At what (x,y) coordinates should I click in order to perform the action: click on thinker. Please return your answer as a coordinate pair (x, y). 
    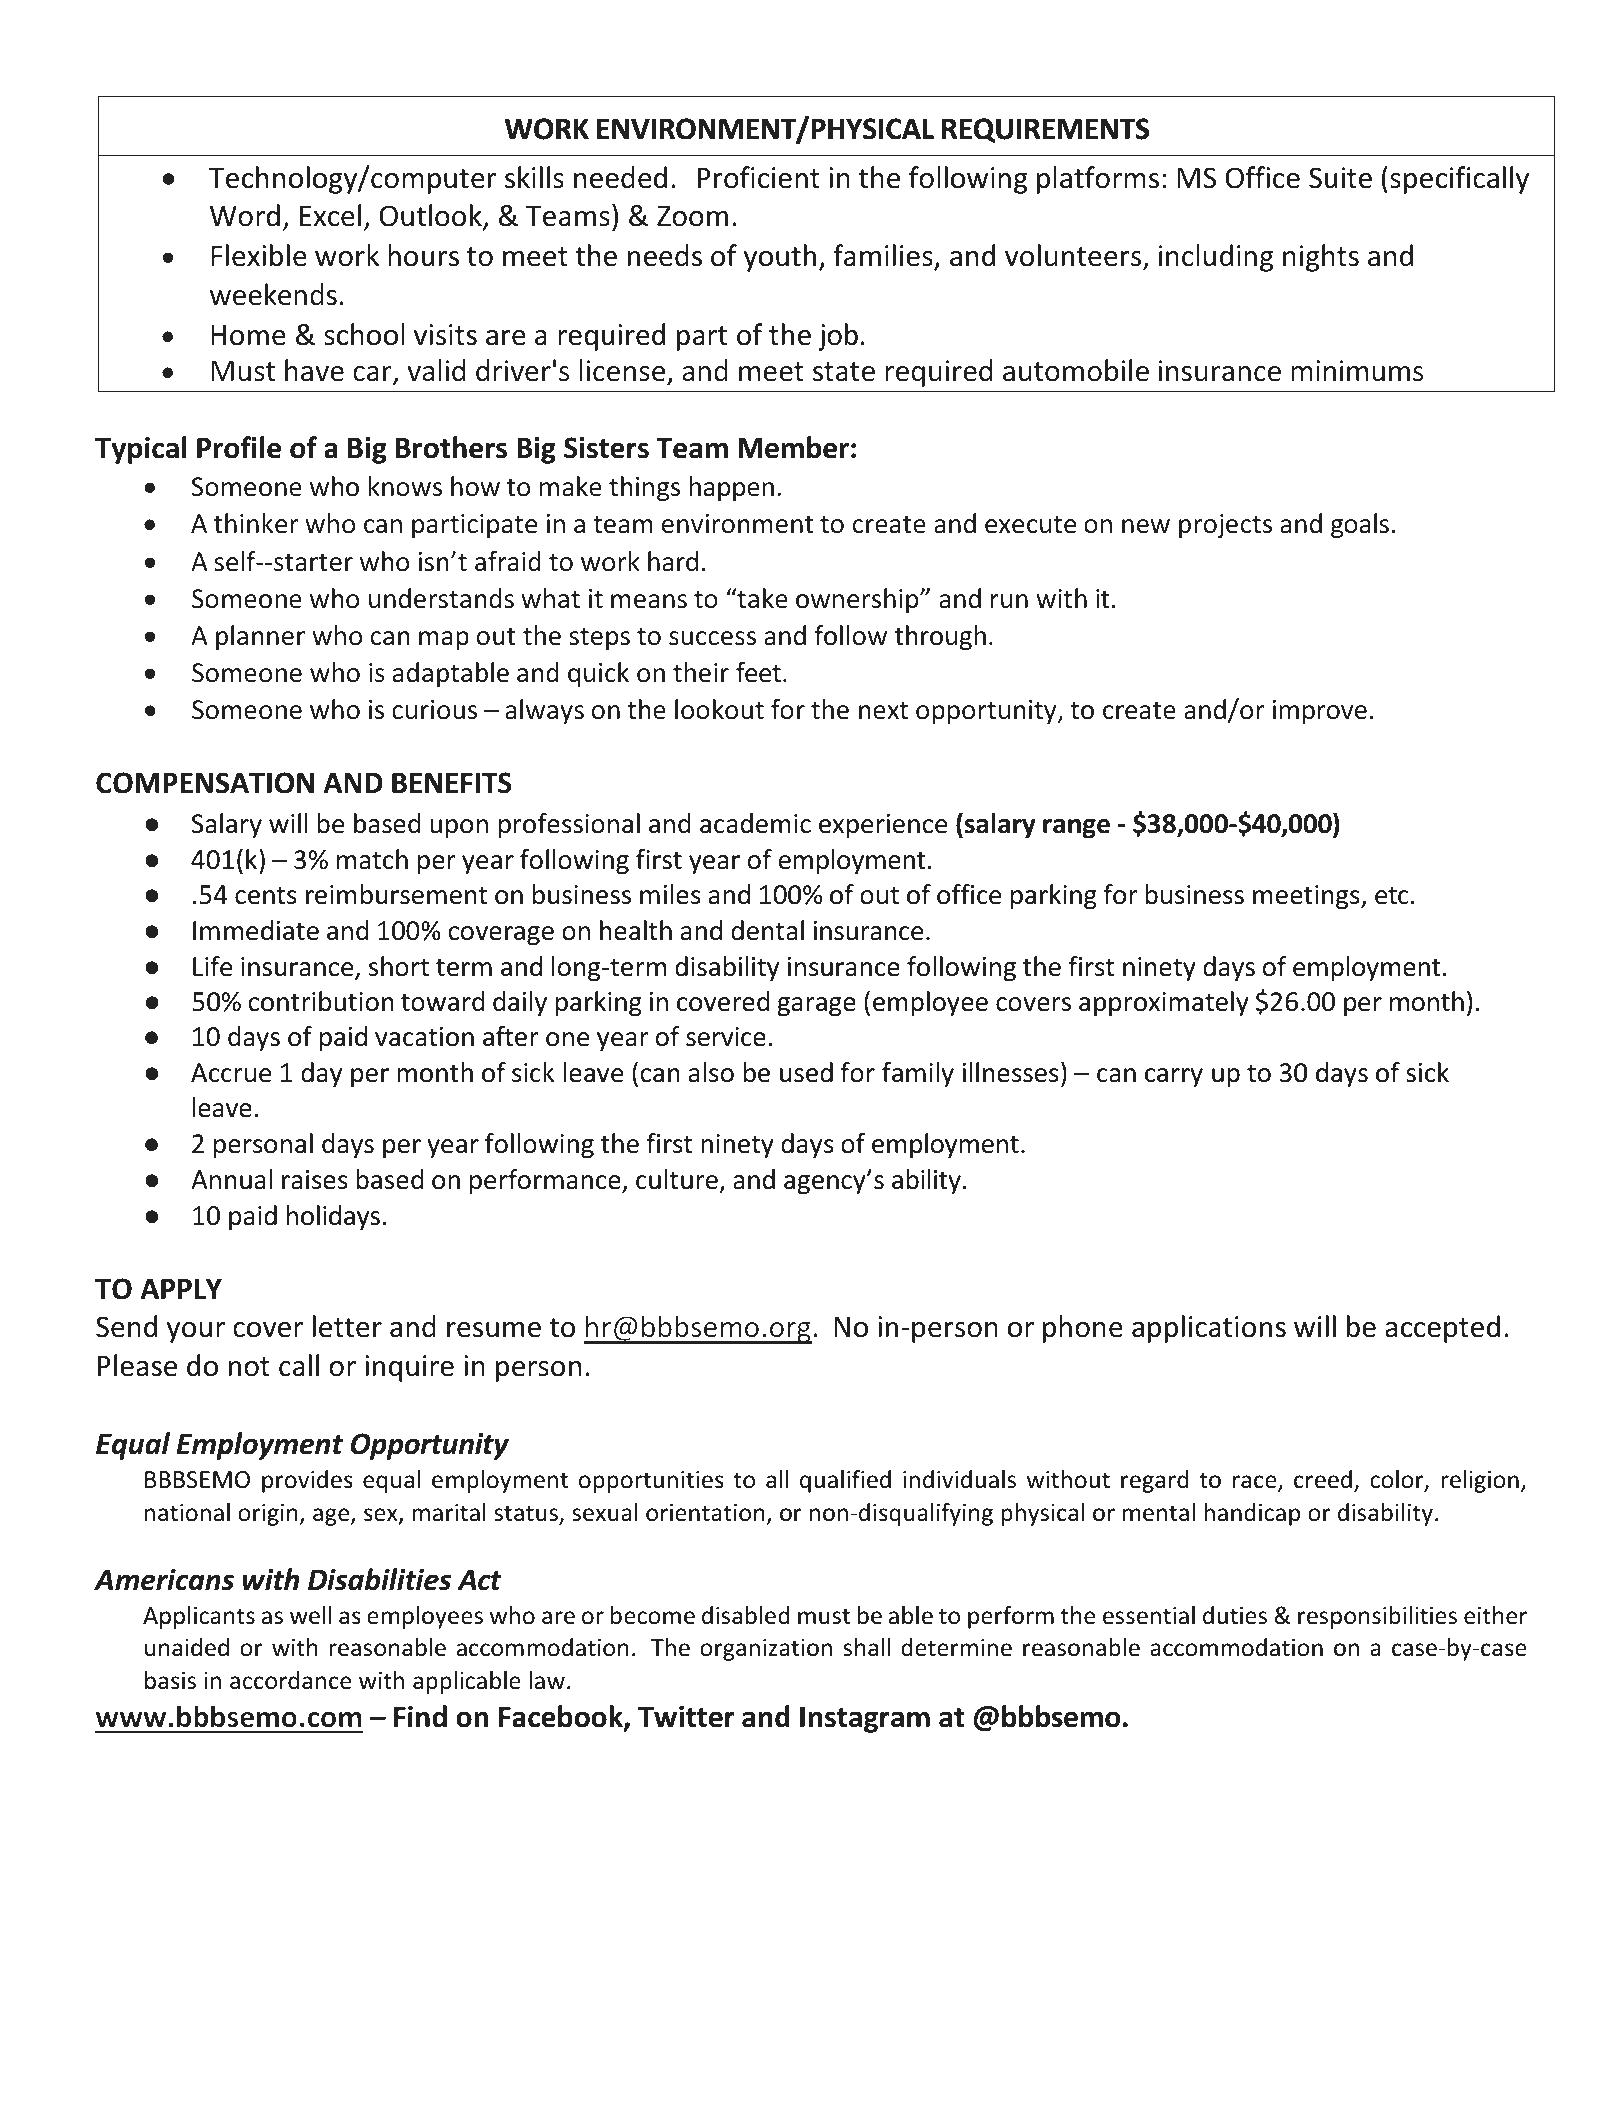
    Looking at the image, I should click on (256, 523).
